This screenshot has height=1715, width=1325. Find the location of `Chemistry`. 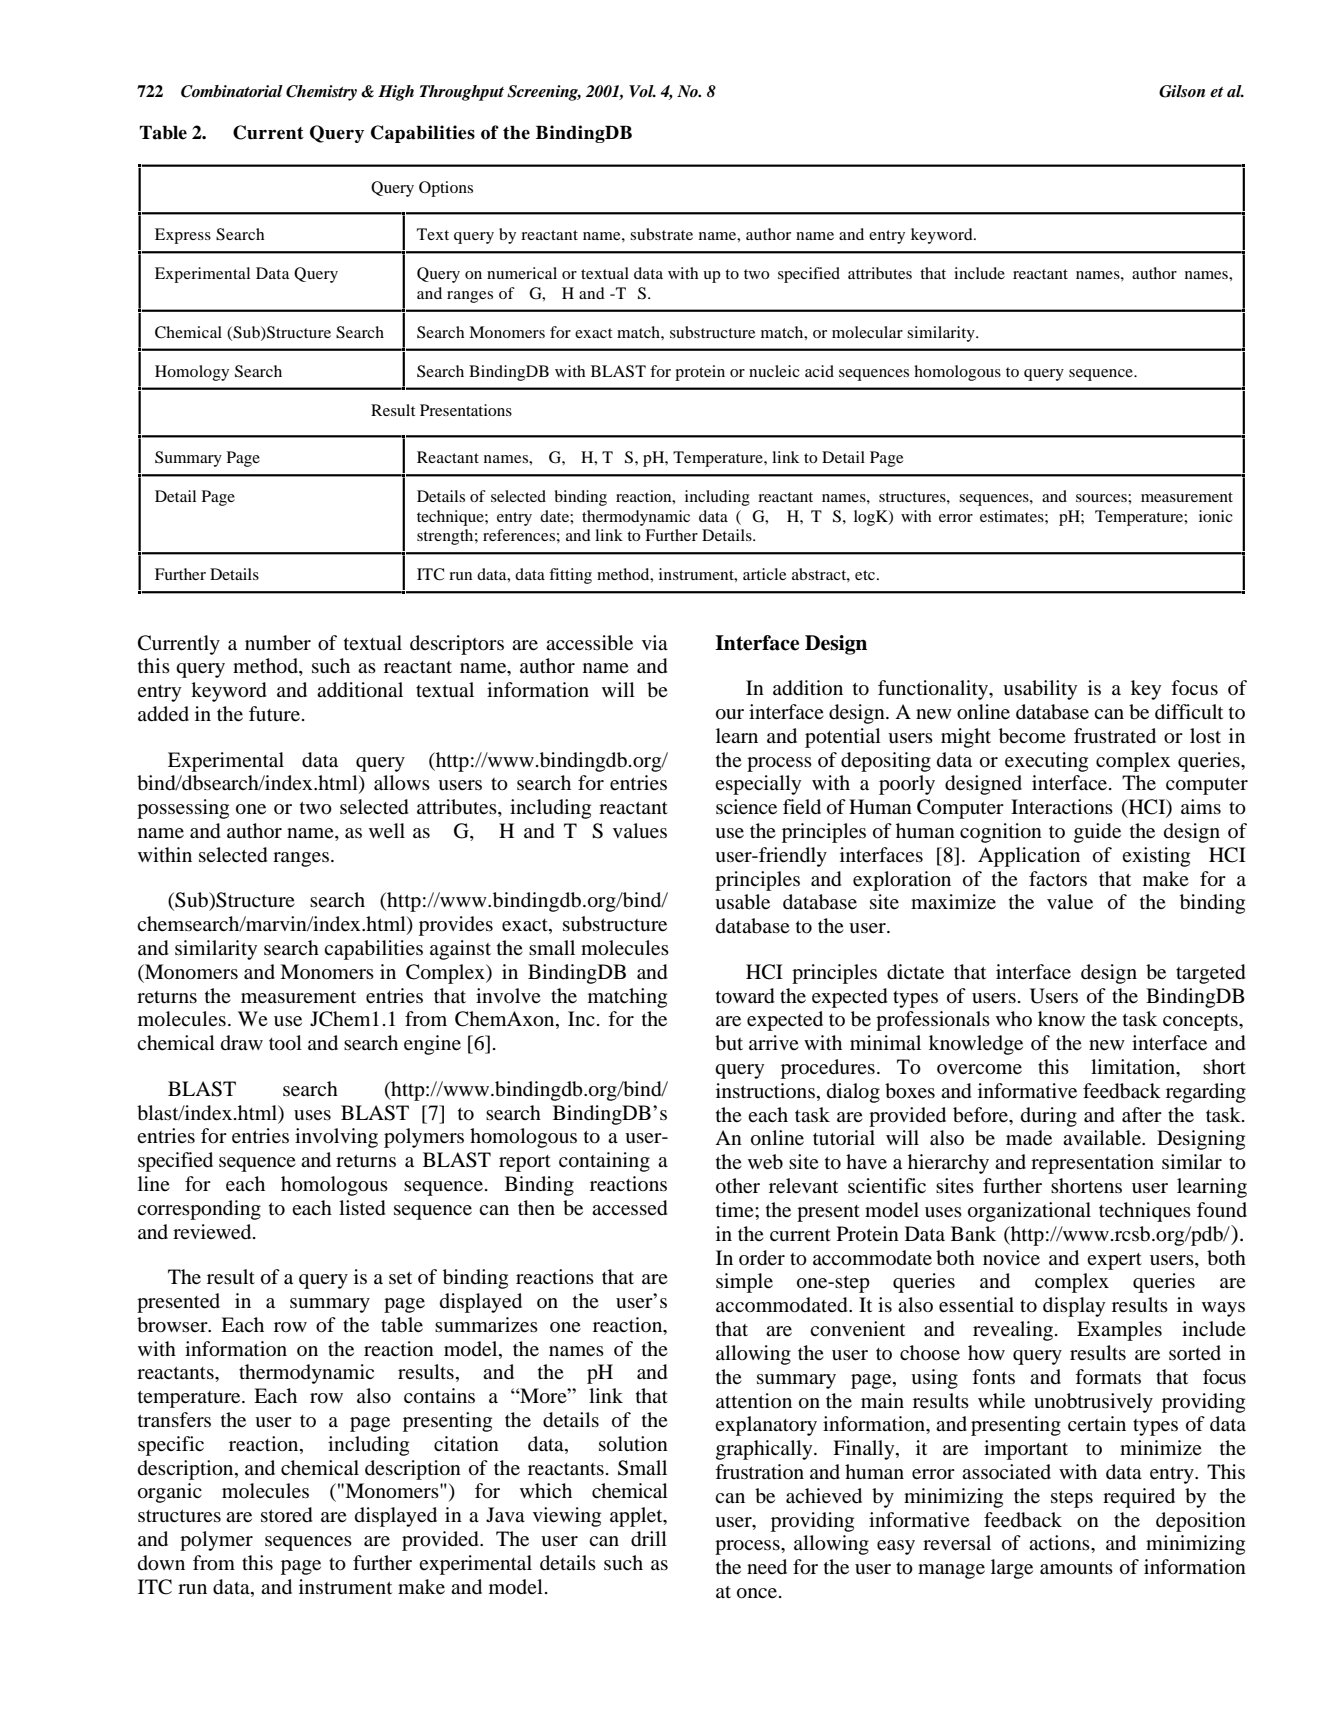

Chemistry is located at coordinates (321, 93).
